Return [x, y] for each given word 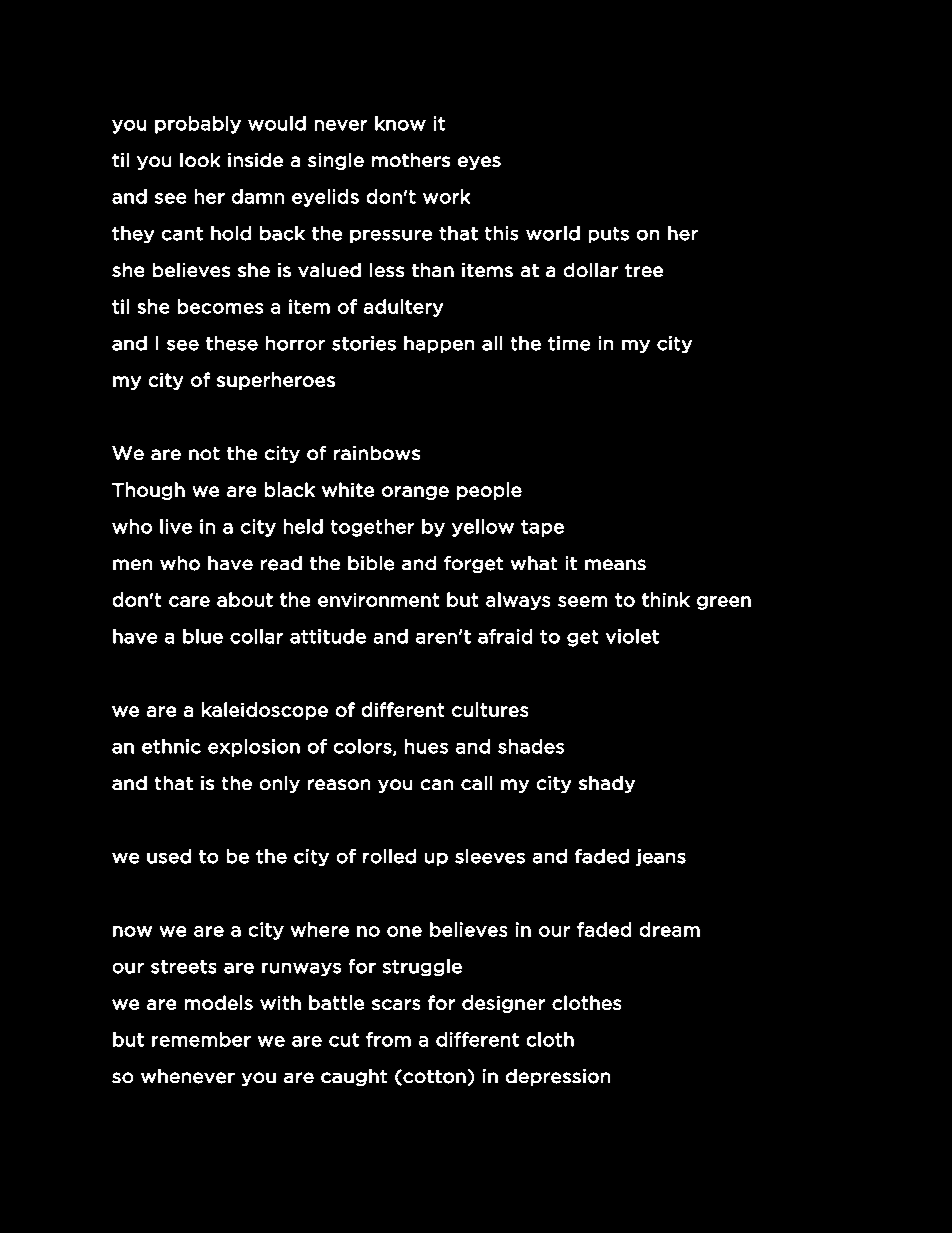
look [200, 160]
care [189, 601]
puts [609, 235]
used [169, 856]
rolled [389, 856]
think [666, 599]
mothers [411, 160]
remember [201, 1039]
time [569, 343]
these [232, 343]
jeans [661, 857]
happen [439, 344]
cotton [433, 1077]
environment [378, 600]
